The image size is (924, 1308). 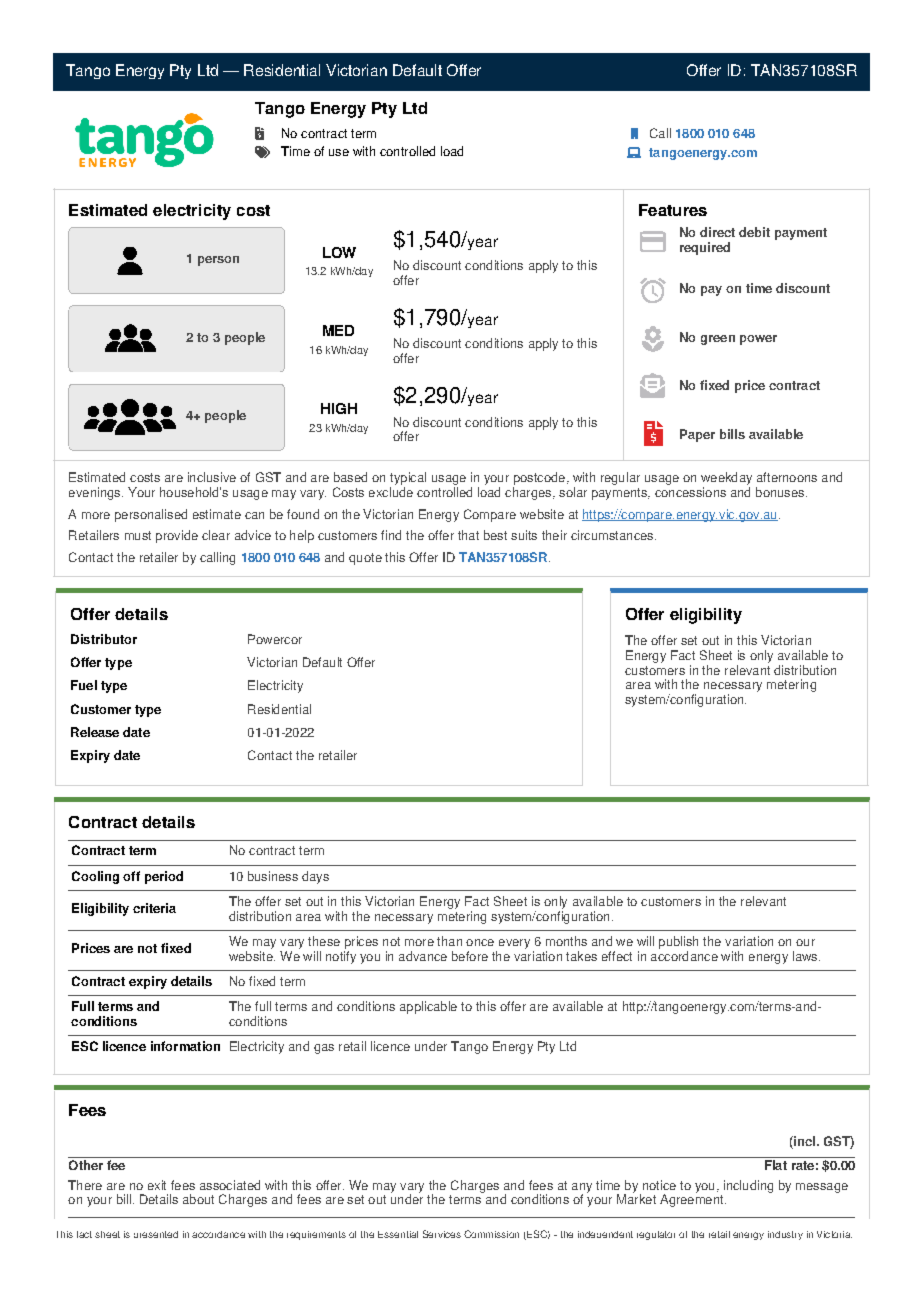 I want to click on about, so click(x=198, y=1199).
